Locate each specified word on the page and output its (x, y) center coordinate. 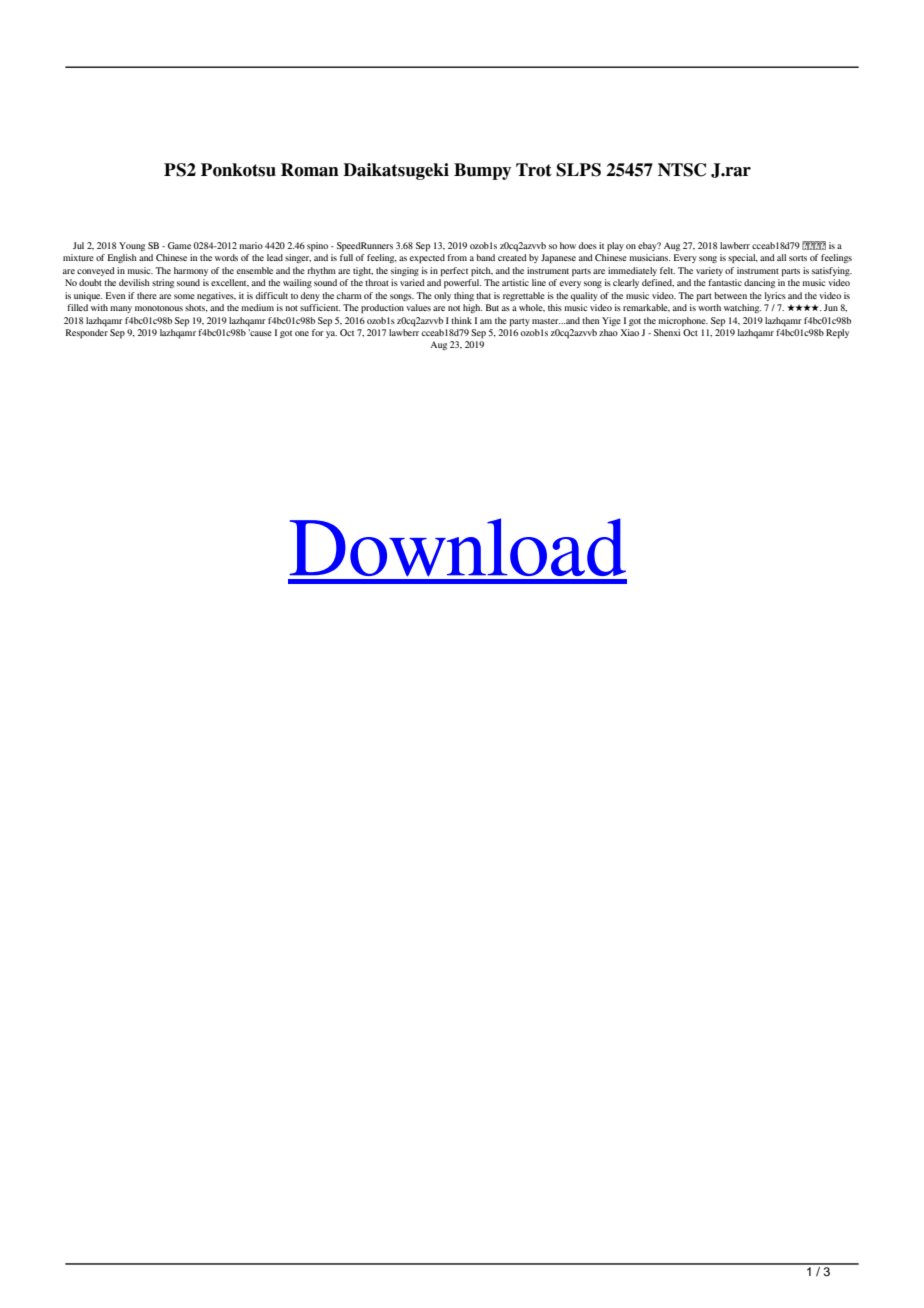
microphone (683, 321)
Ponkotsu (238, 170)
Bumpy (482, 171)
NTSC (682, 170)
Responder (87, 334)
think (461, 320)
